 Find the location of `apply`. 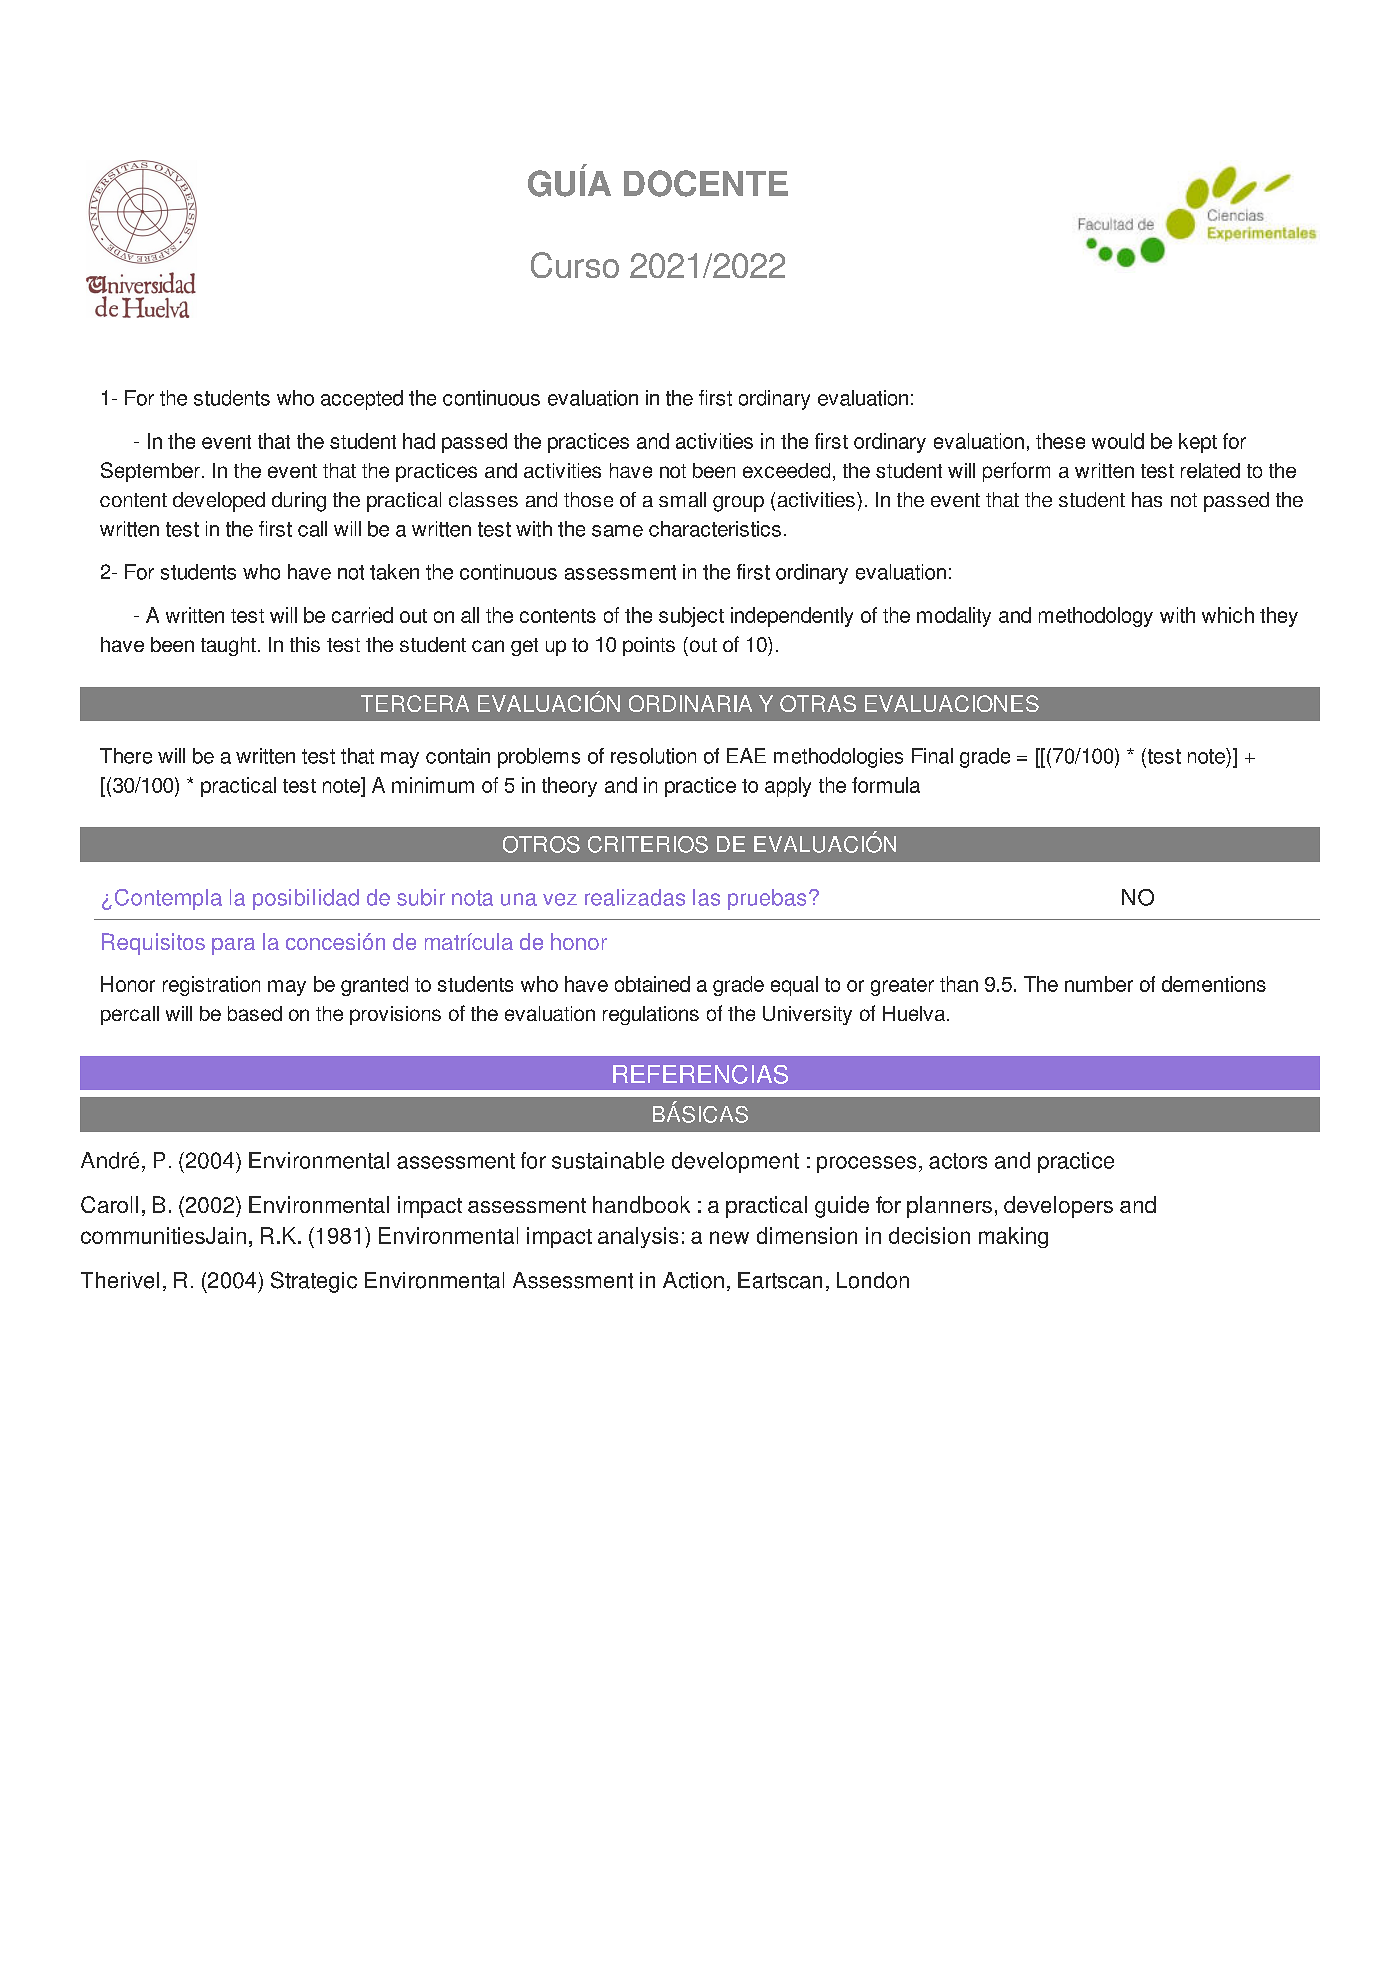

apply is located at coordinates (788, 787).
